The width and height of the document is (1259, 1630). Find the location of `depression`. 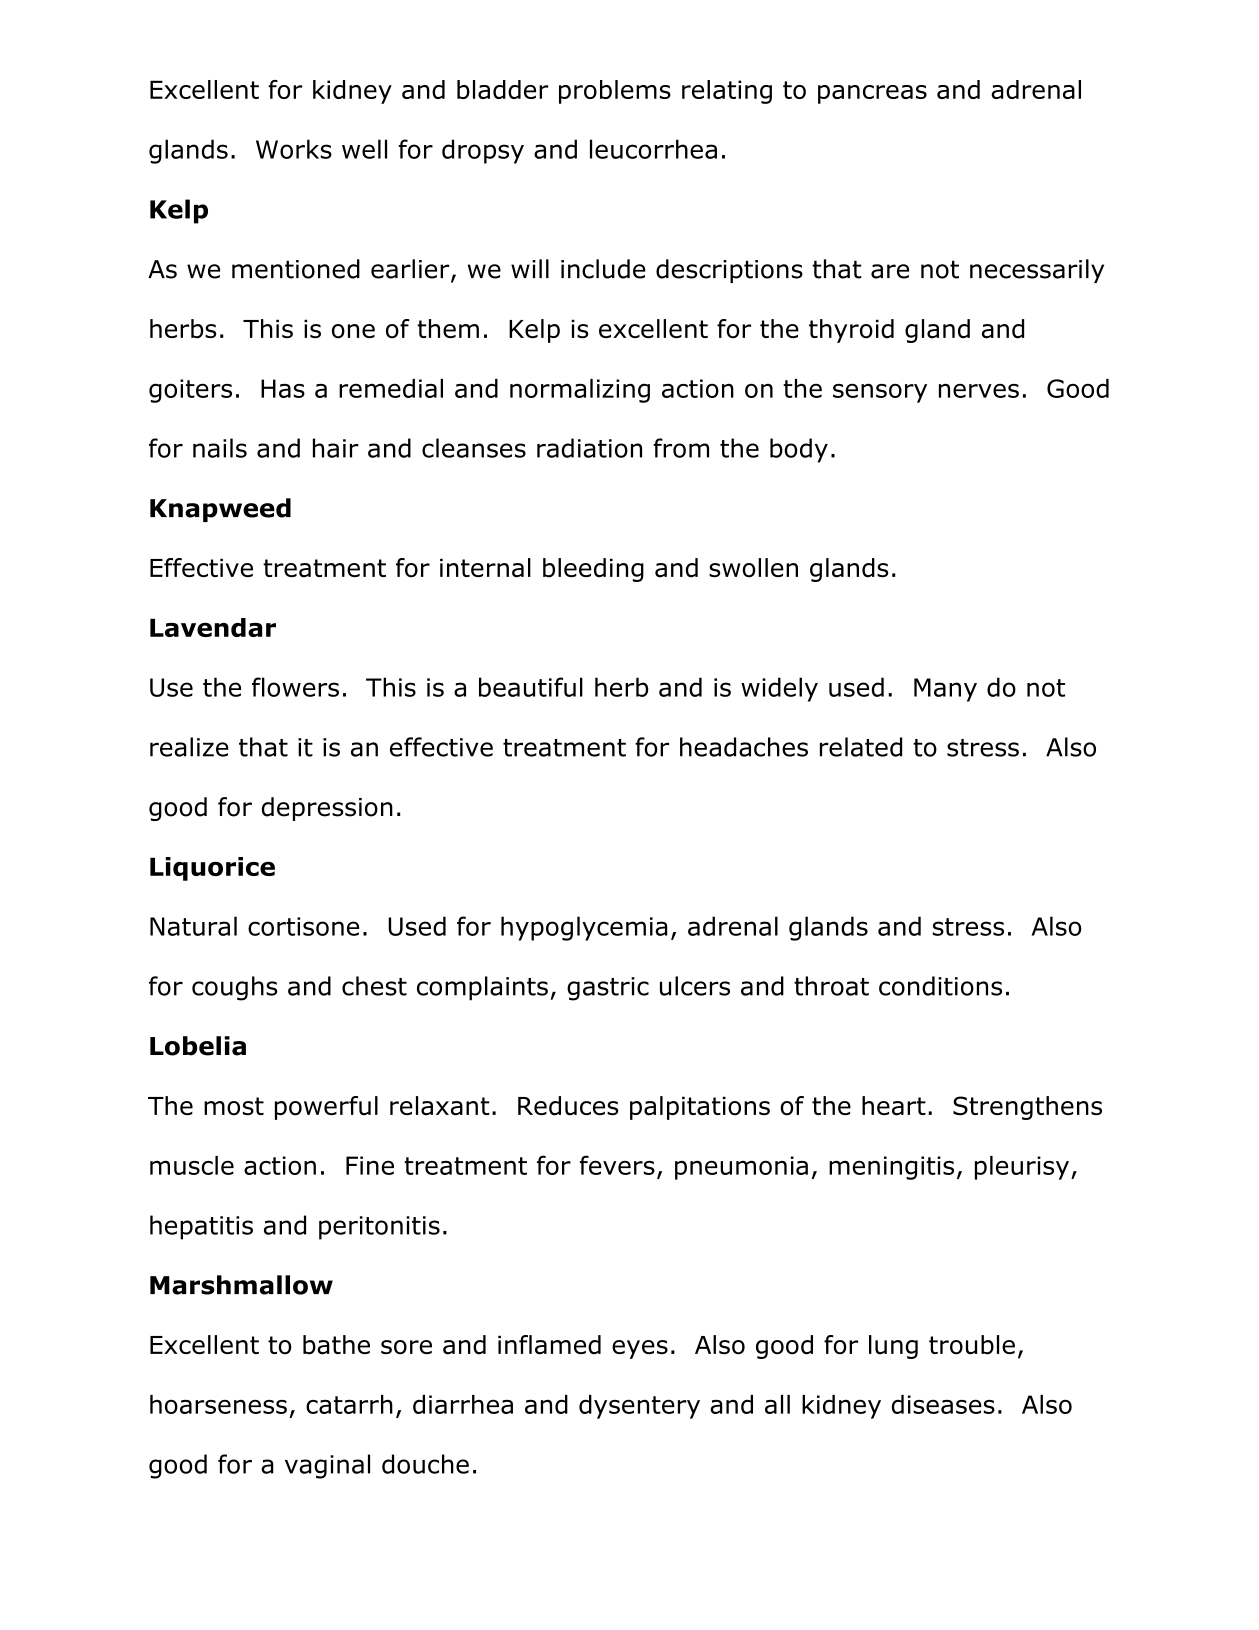

depression is located at coordinates (327, 809).
